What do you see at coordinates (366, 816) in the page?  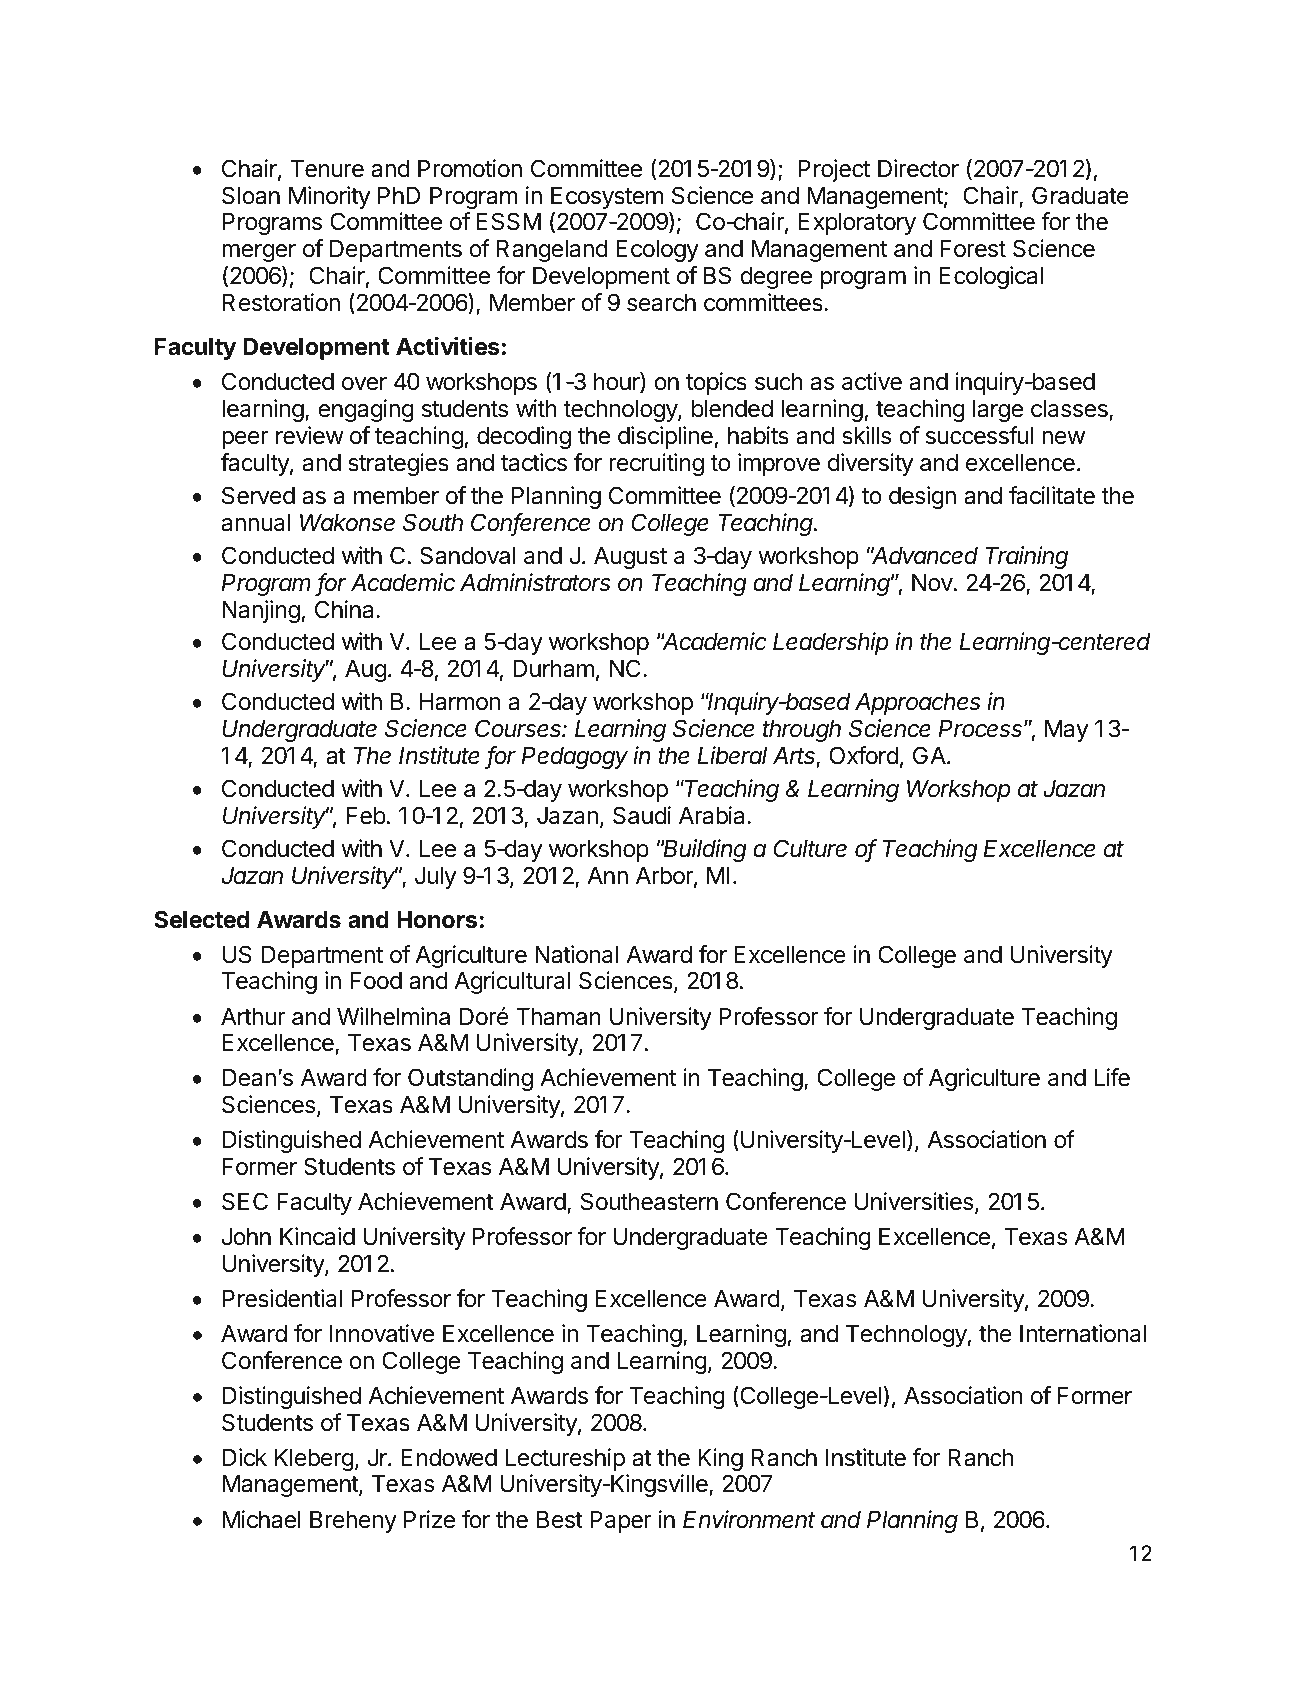 I see `Feb` at bounding box center [366, 816].
